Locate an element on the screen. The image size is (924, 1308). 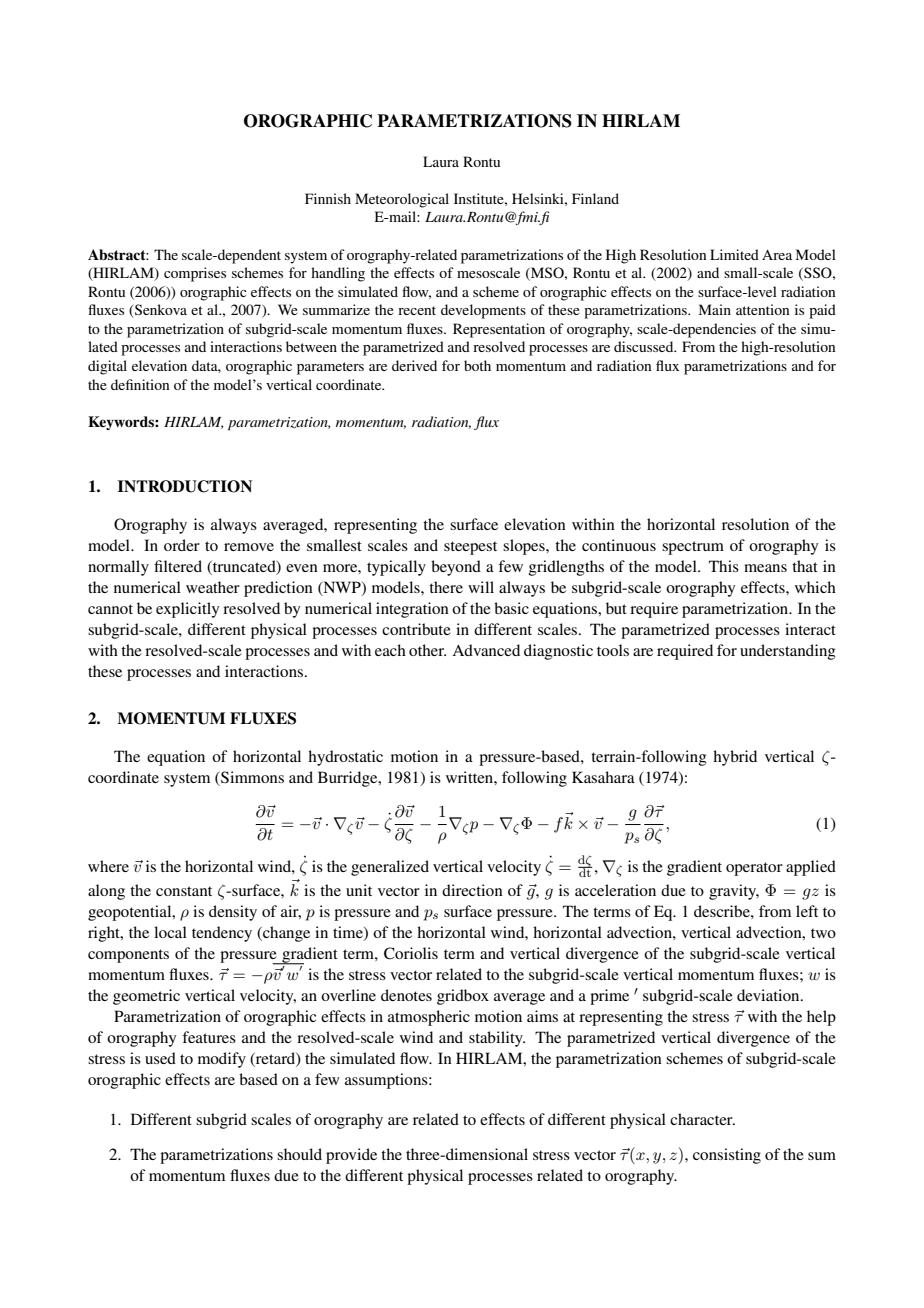
modify is located at coordinates (222, 1060).
